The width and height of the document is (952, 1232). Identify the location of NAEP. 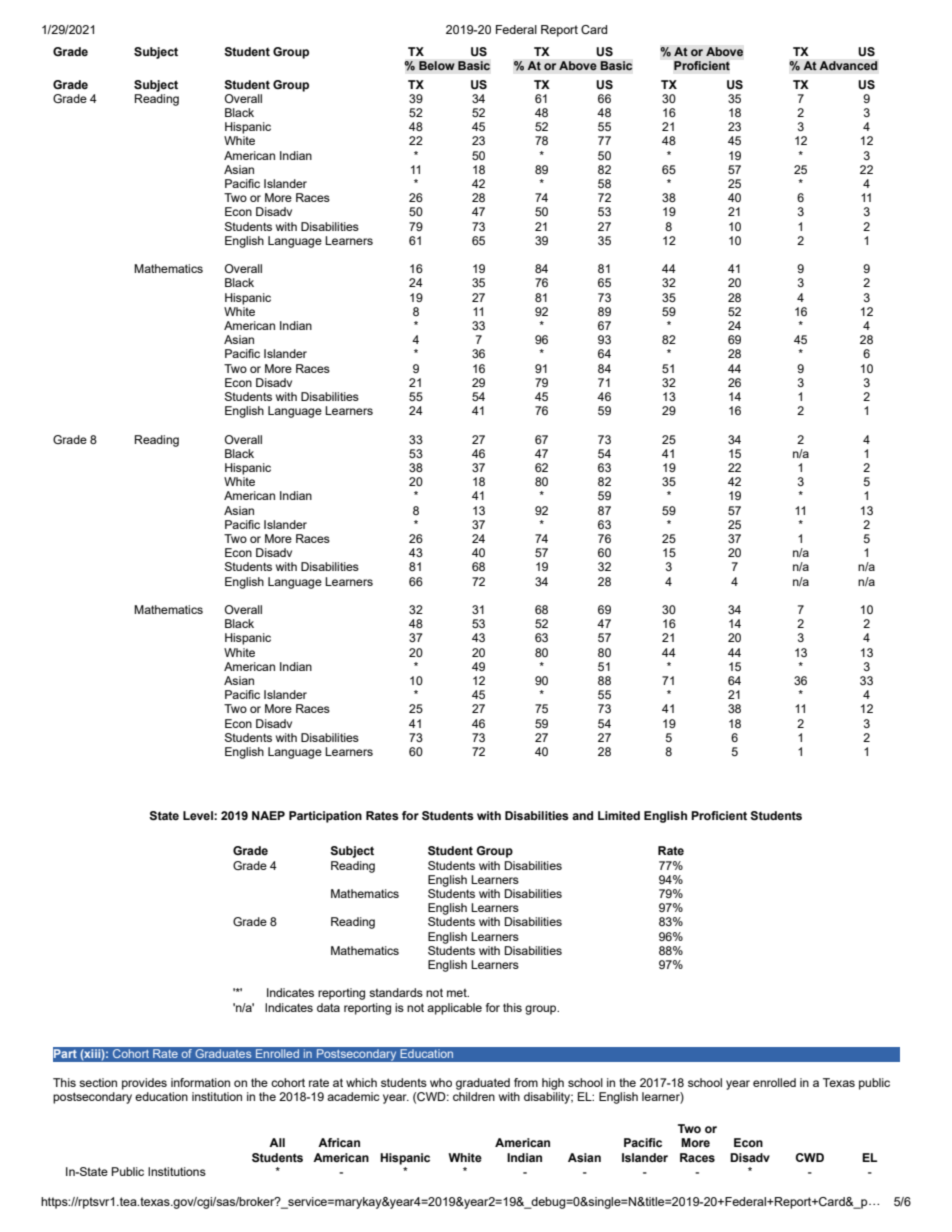
(268, 815).
